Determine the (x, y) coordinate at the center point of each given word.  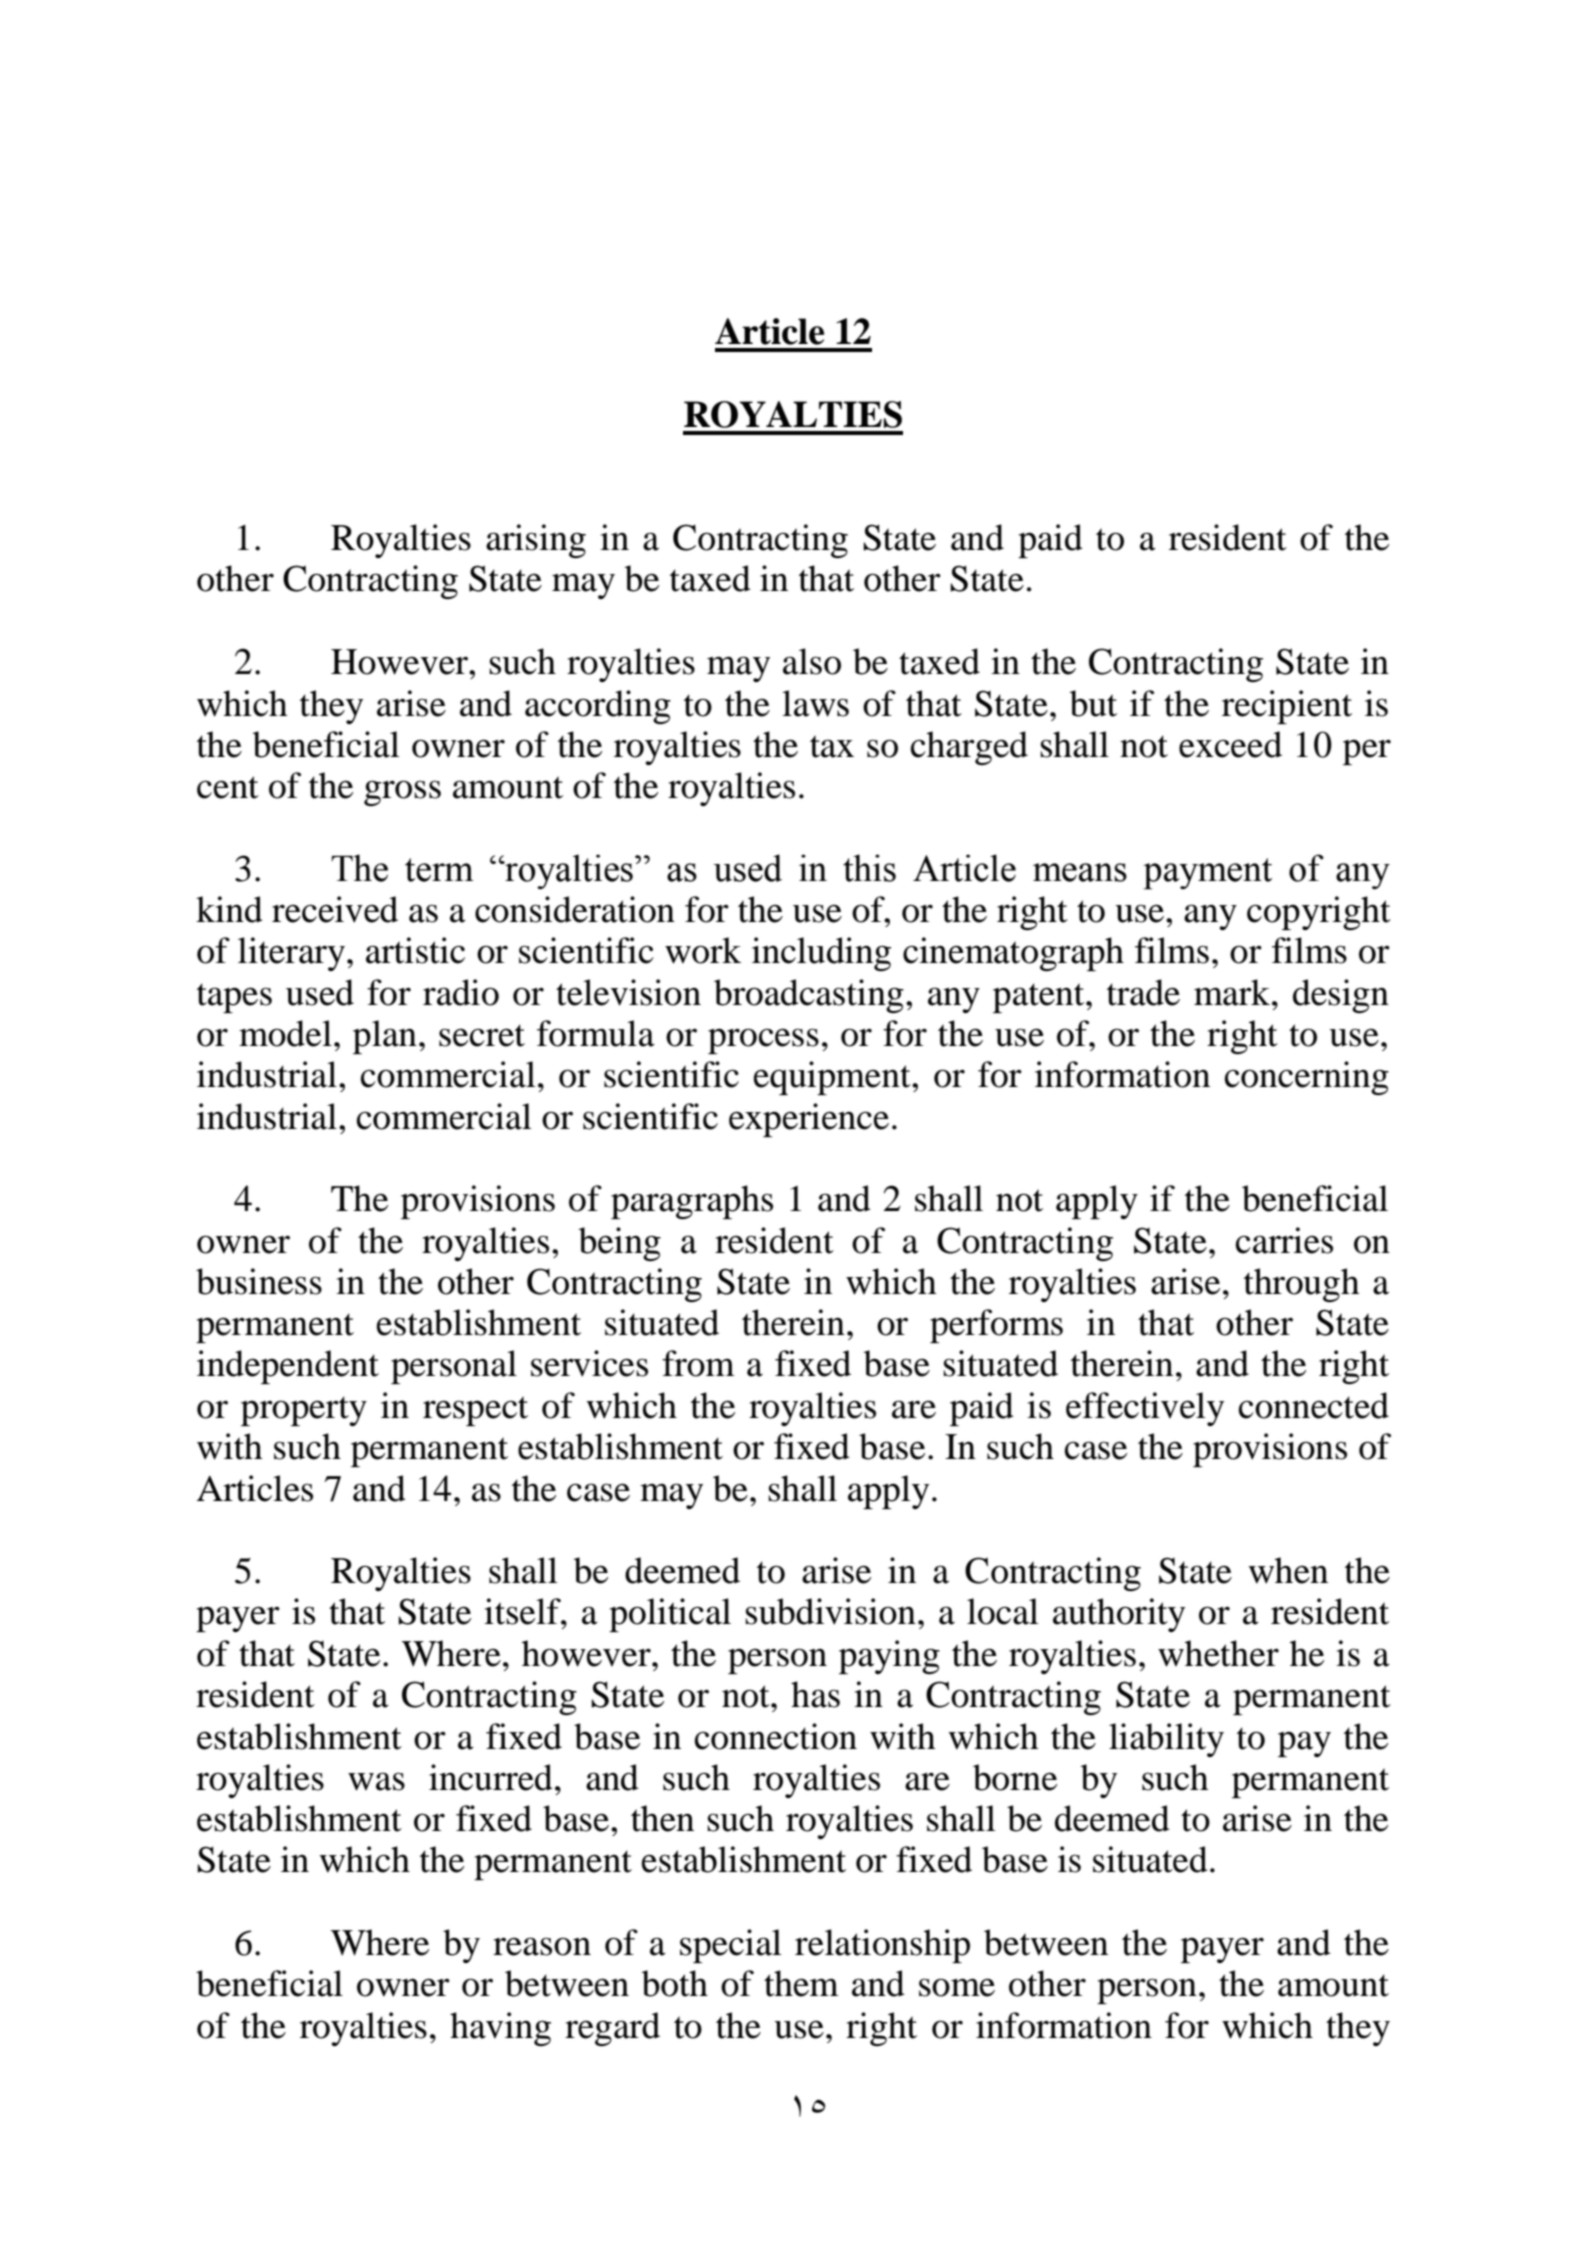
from (698, 1363)
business (259, 1281)
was (376, 1781)
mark (1233, 992)
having (500, 2029)
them (801, 1983)
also (812, 661)
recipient (1287, 707)
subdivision (830, 1611)
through (1302, 1285)
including (821, 954)
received (335, 909)
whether (1218, 1653)
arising (536, 541)
